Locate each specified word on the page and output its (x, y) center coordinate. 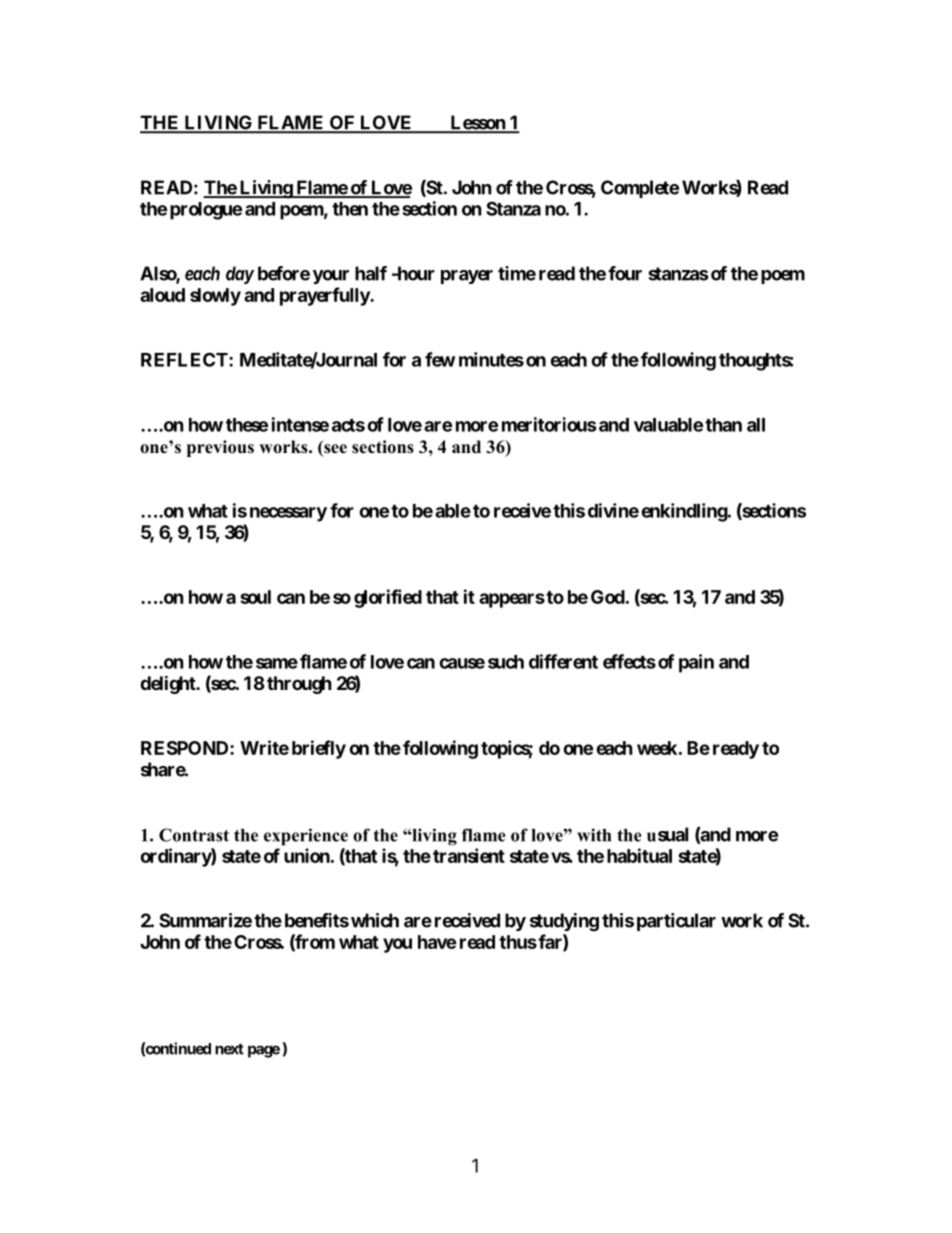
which (375, 920)
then (350, 209)
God (608, 597)
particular (676, 922)
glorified (388, 598)
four (625, 273)
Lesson (477, 123)
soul (255, 597)
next (229, 1049)
